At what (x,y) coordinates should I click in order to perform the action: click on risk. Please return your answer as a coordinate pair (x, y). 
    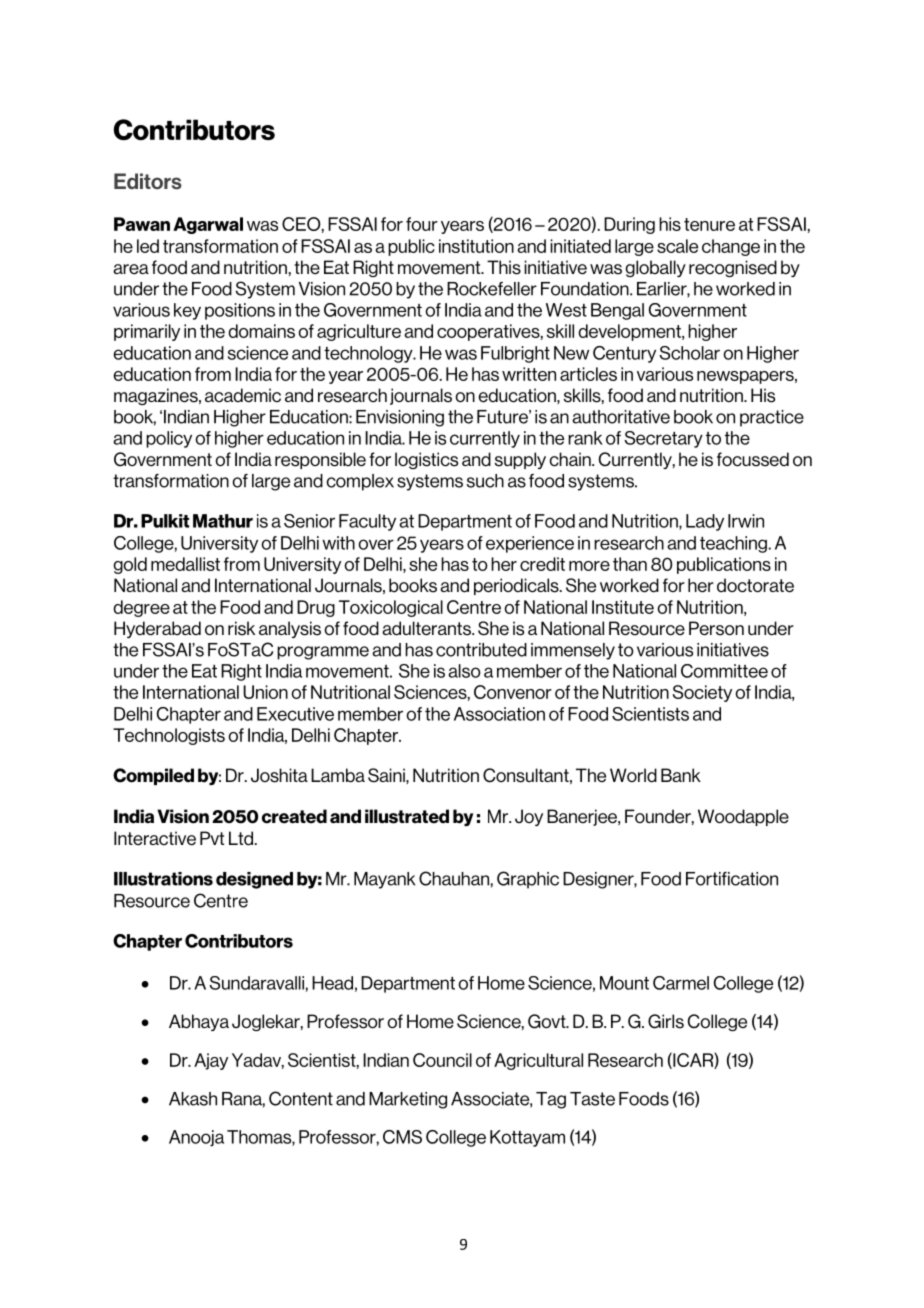
    Looking at the image, I should click on (241, 628).
